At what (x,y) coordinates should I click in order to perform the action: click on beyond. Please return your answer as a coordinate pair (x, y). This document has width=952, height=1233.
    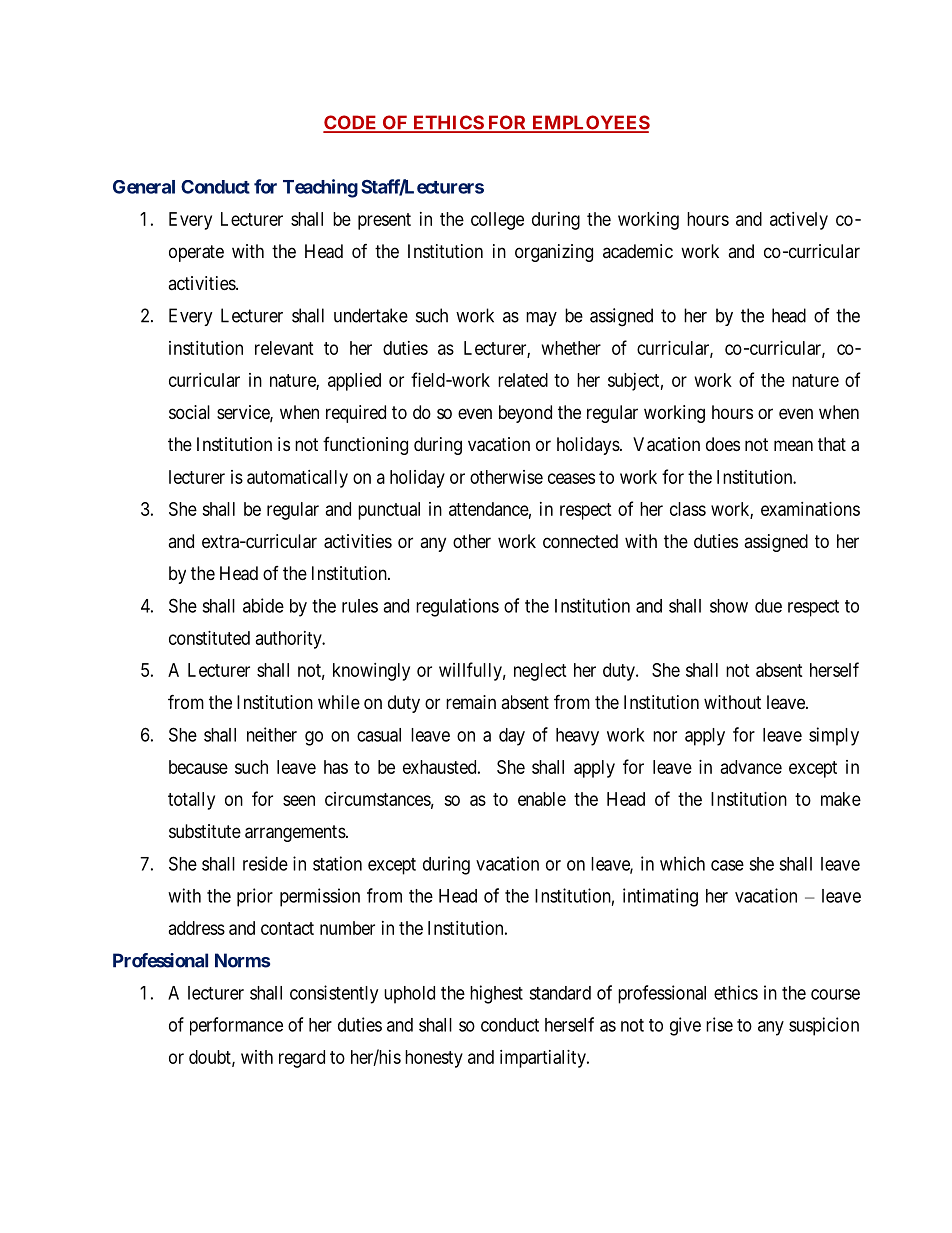
    Looking at the image, I should click on (525, 414).
